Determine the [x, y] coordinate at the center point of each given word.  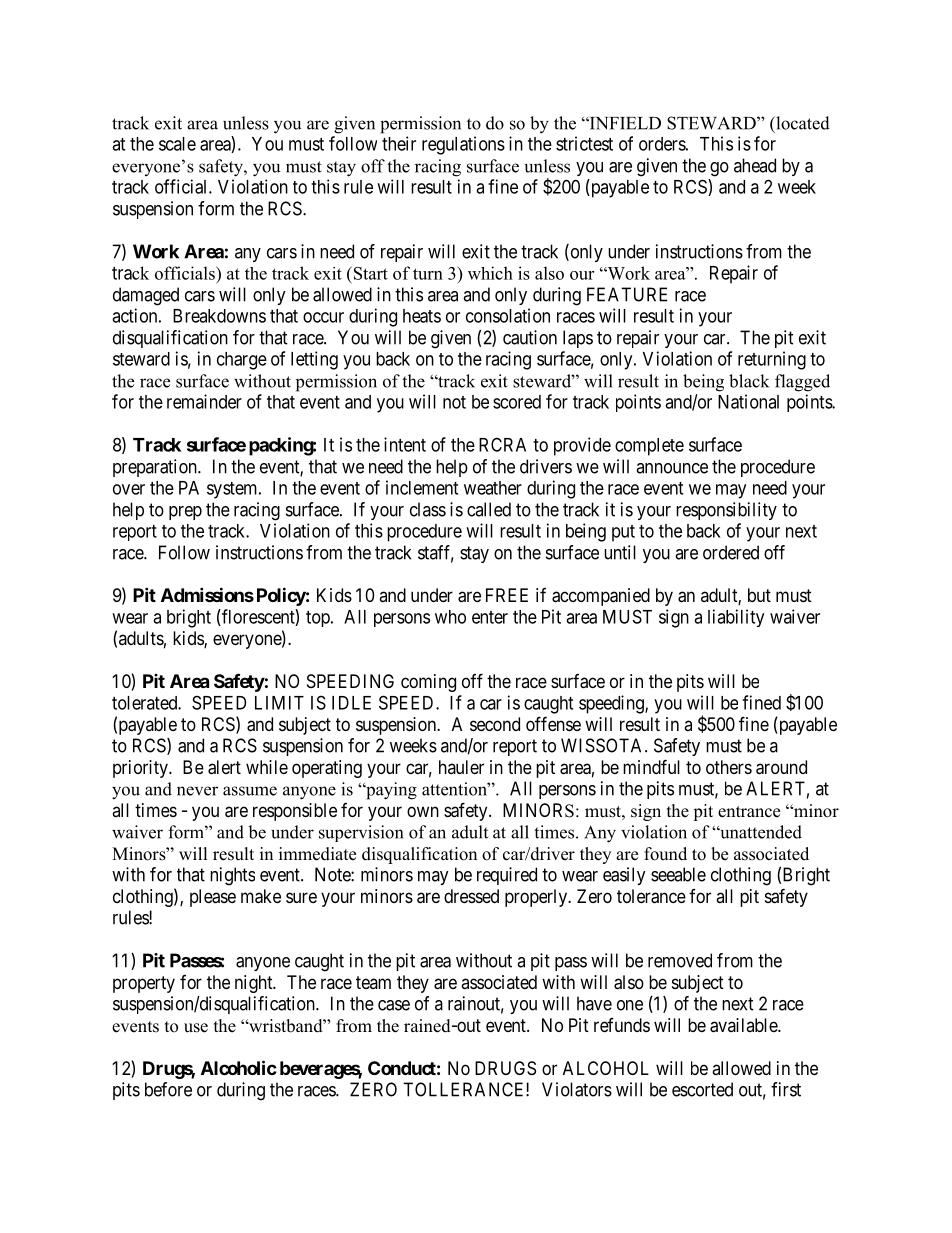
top [319, 619]
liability [736, 618]
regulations [463, 145]
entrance [749, 812]
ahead [755, 165]
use [196, 1028]
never [197, 791]
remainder [204, 401]
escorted [702, 1089]
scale [177, 144]
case [394, 1005]
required [507, 876]
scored [517, 402]
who [450, 617]
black [749, 381]
